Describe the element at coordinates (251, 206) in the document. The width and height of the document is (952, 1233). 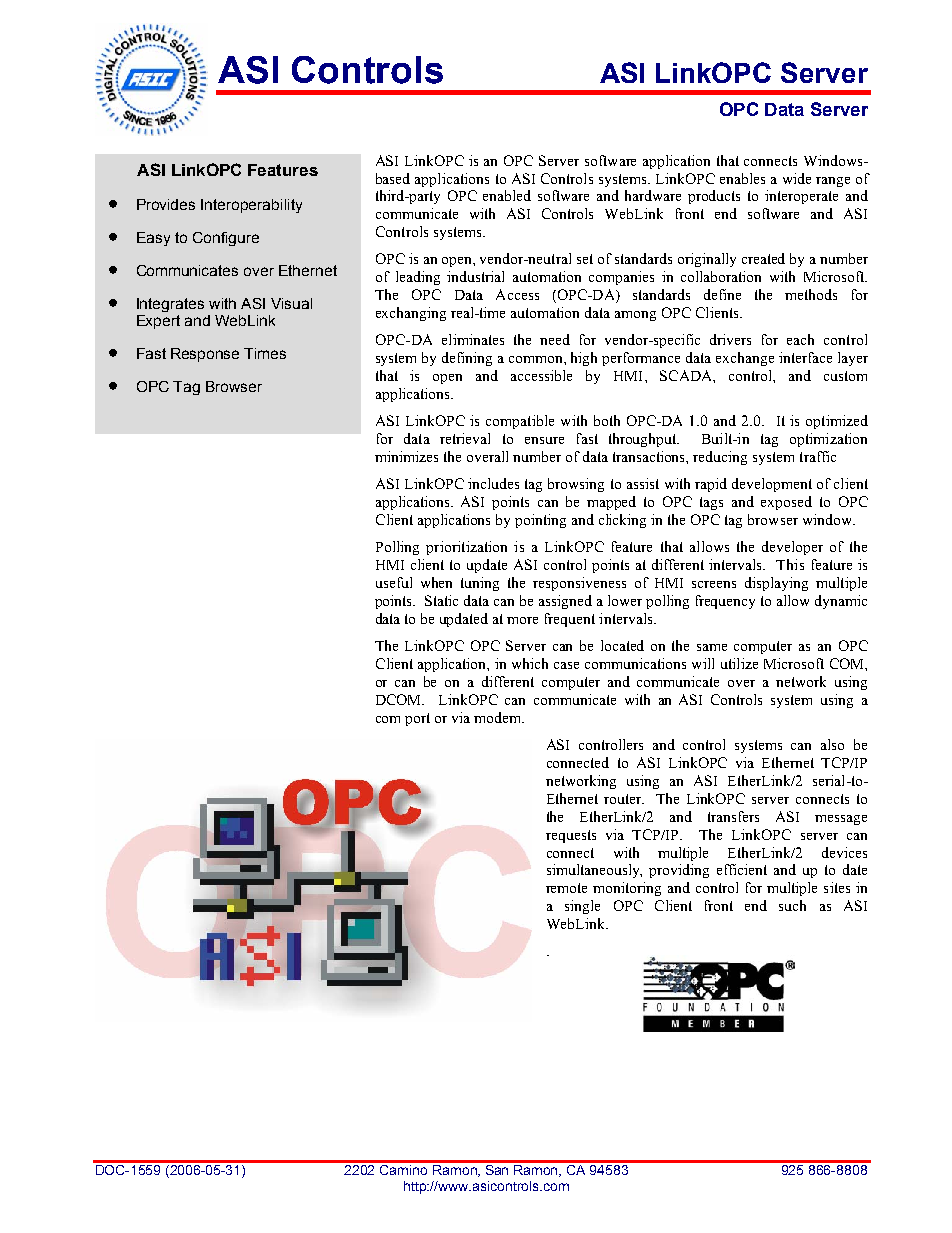
I see `Interoperability` at that location.
